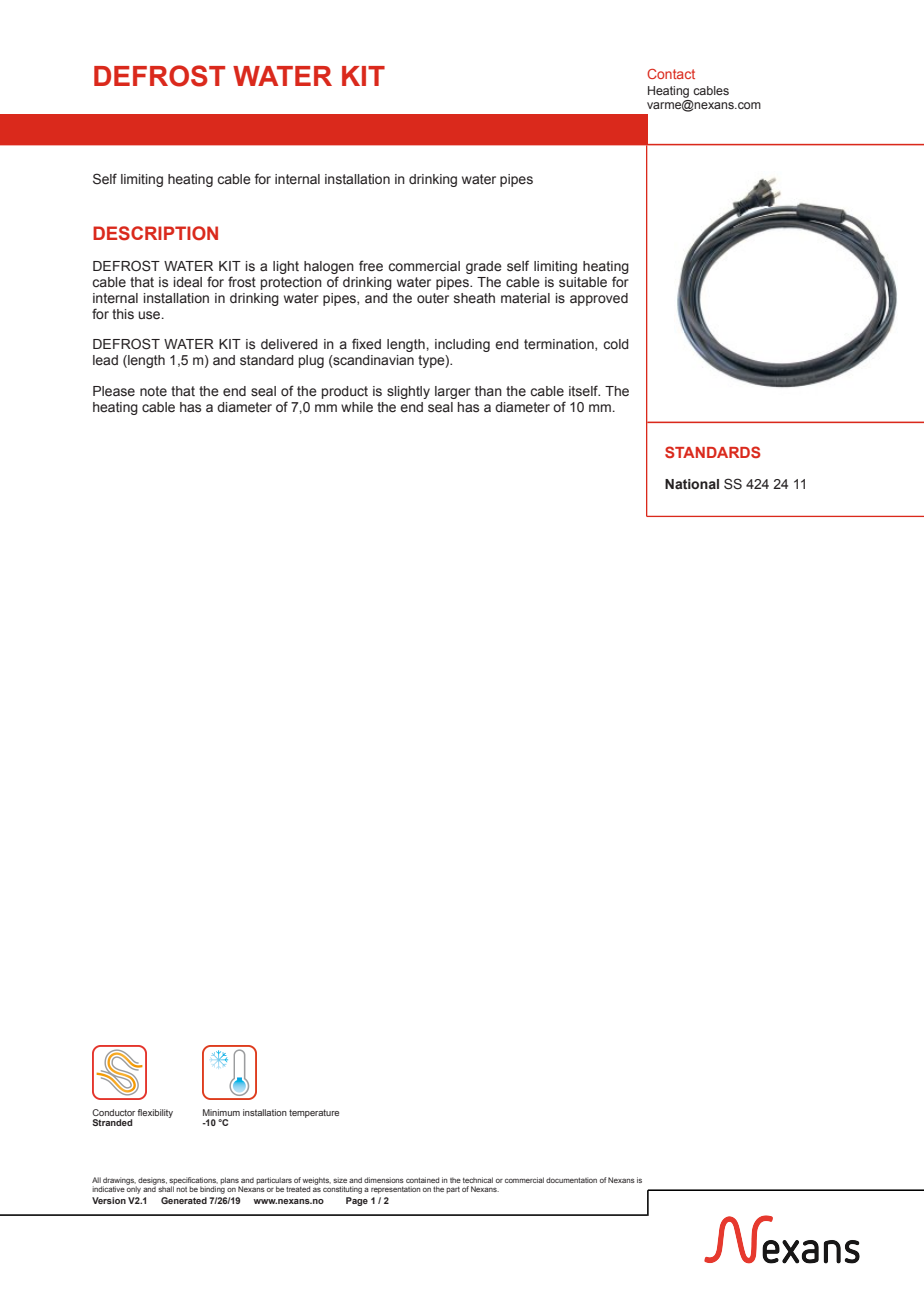  Describe the element at coordinates (384, 1180) in the document. I see `dimensions` at that location.
